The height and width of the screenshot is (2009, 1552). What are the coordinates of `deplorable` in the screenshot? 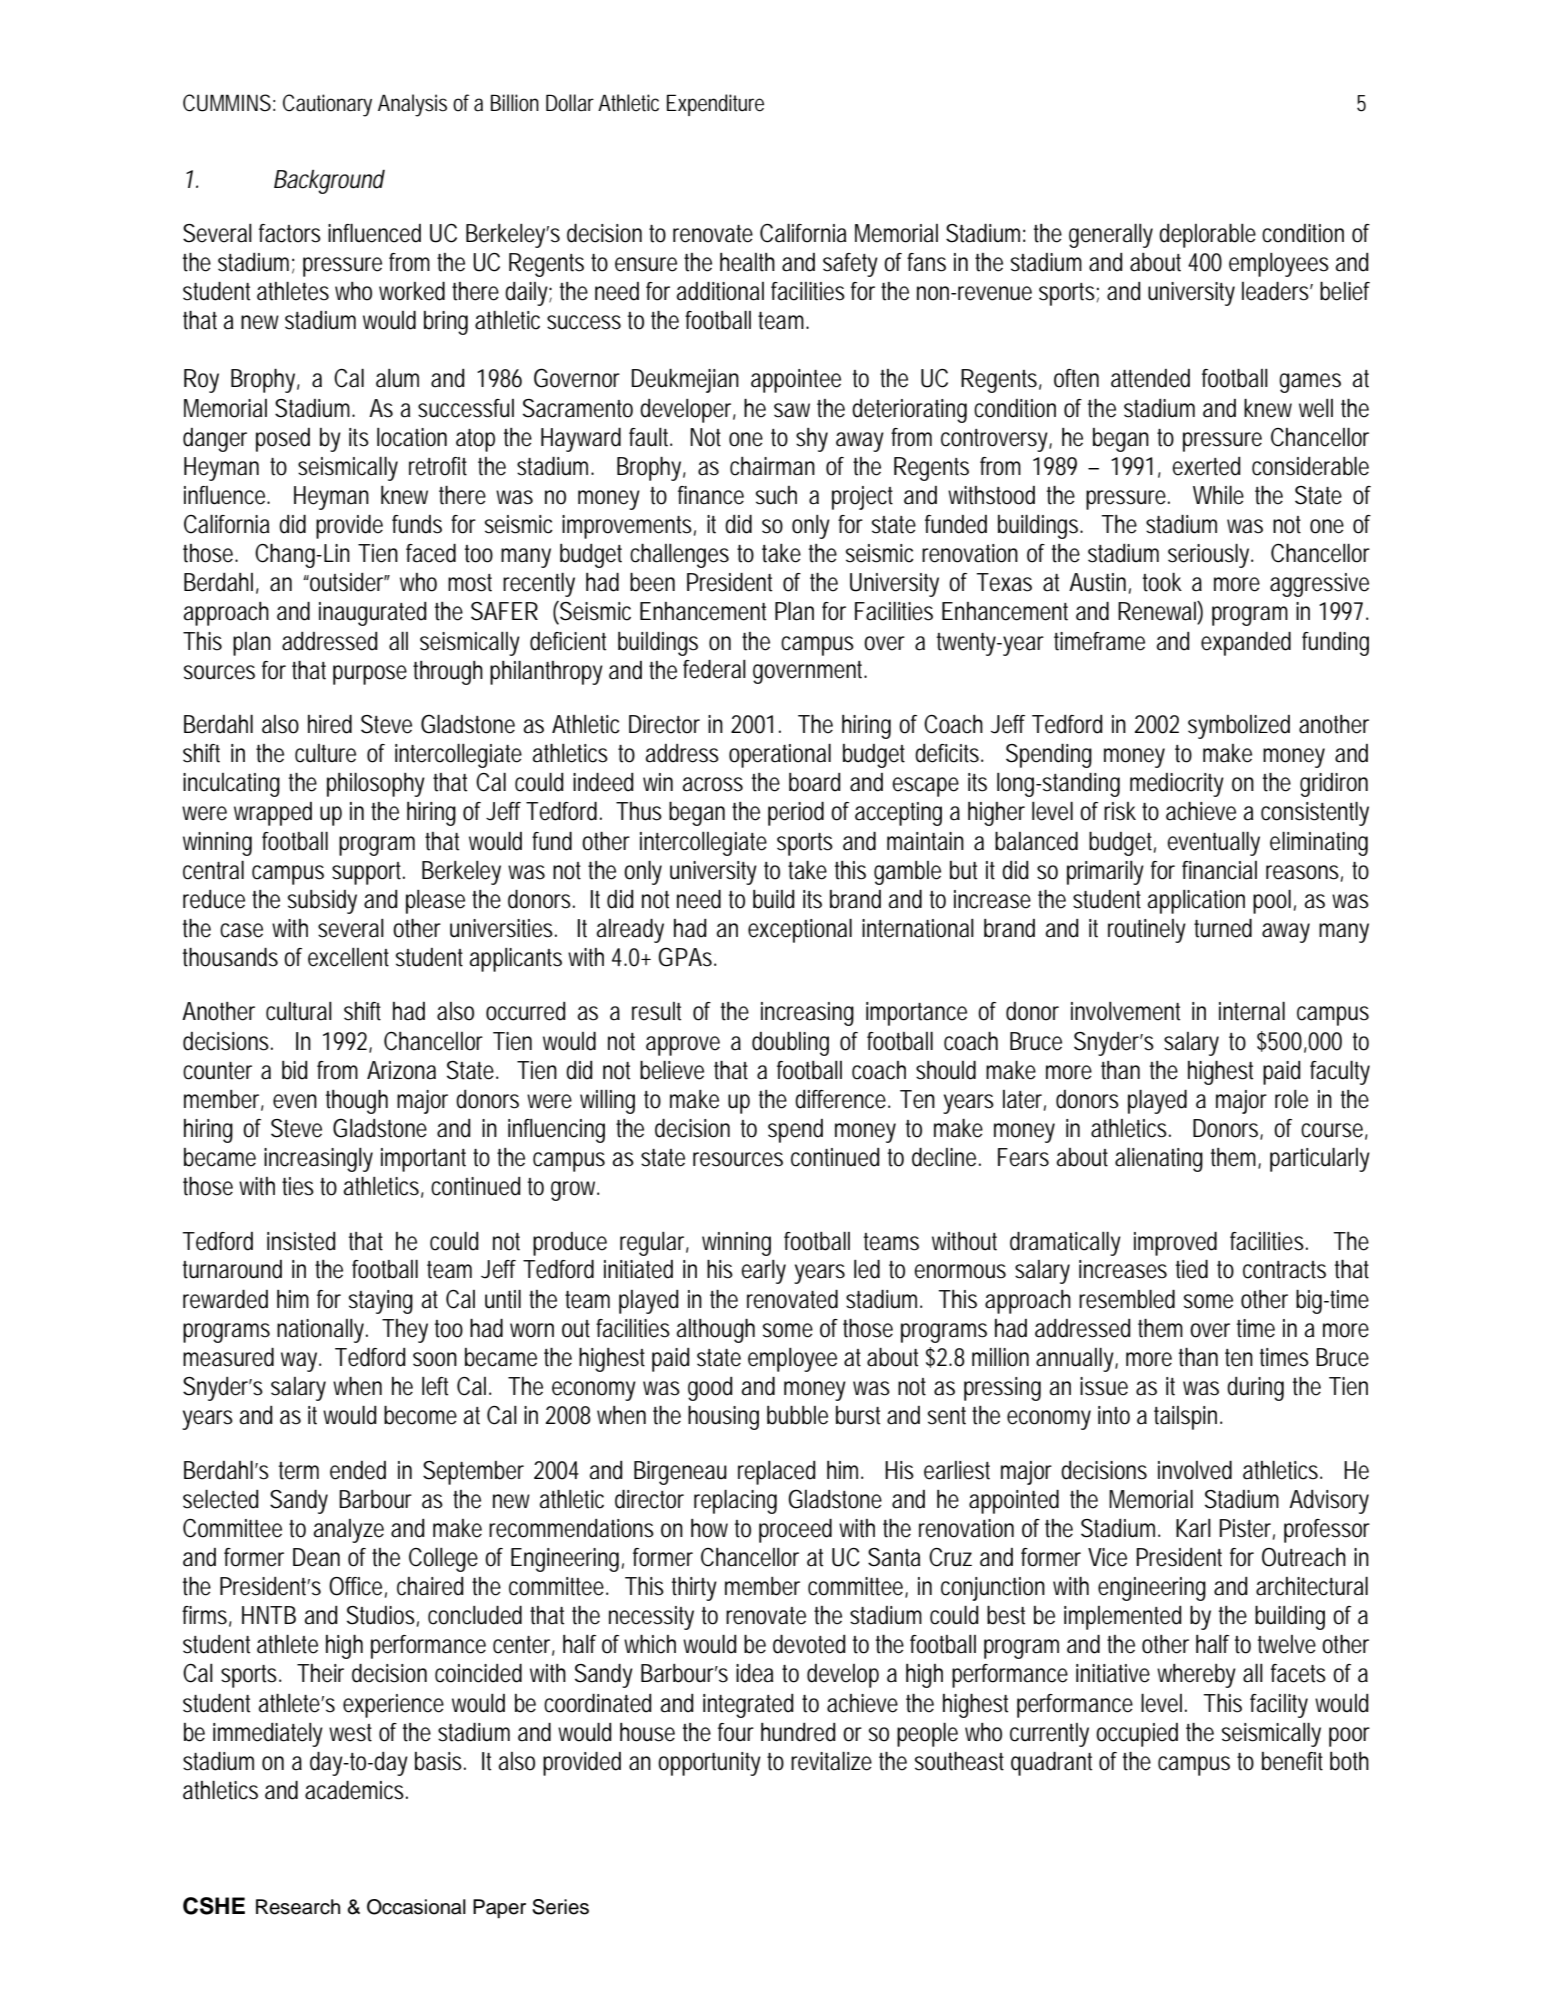 It's located at (1207, 236).
